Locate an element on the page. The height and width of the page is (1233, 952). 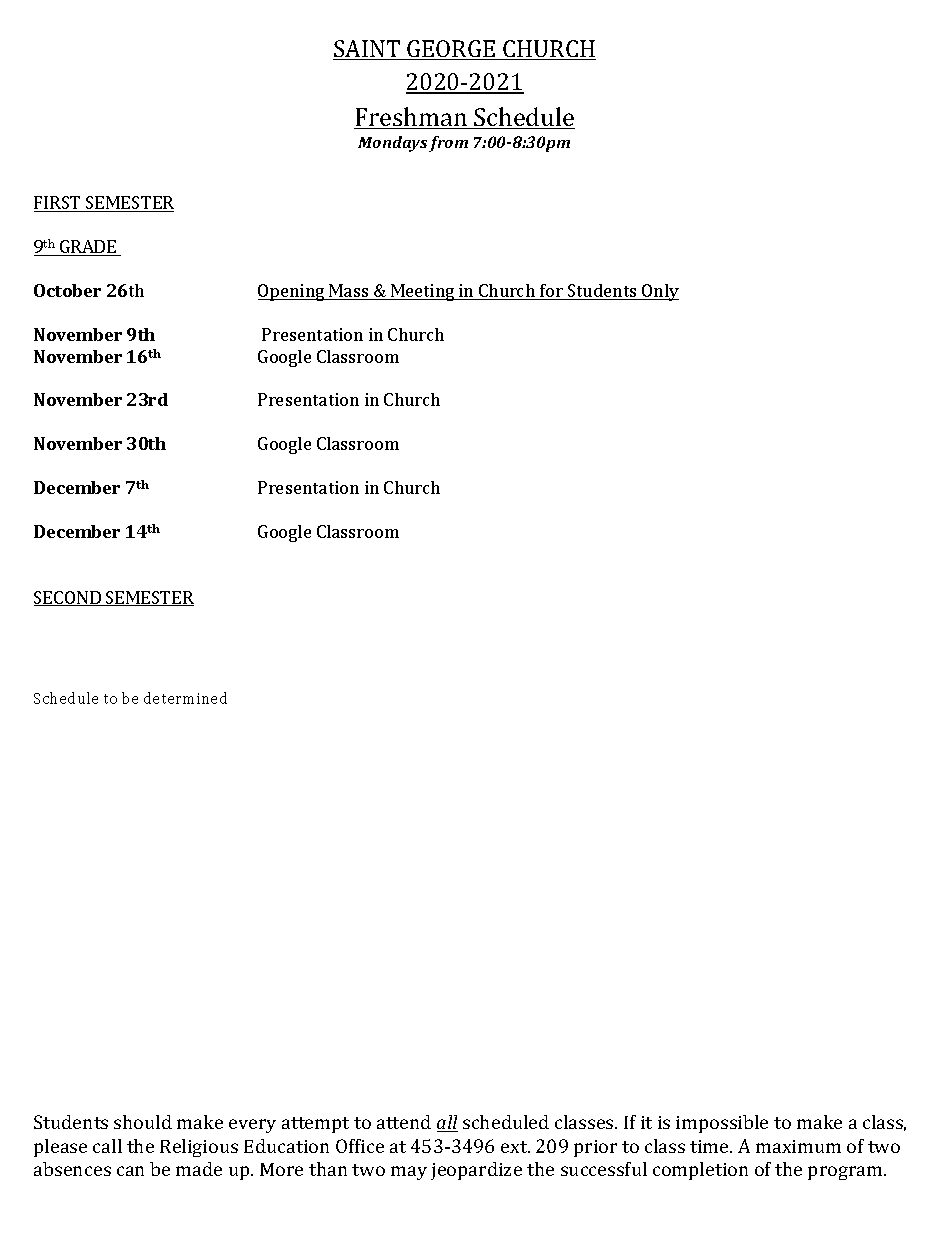
October is located at coordinates (67, 290).
